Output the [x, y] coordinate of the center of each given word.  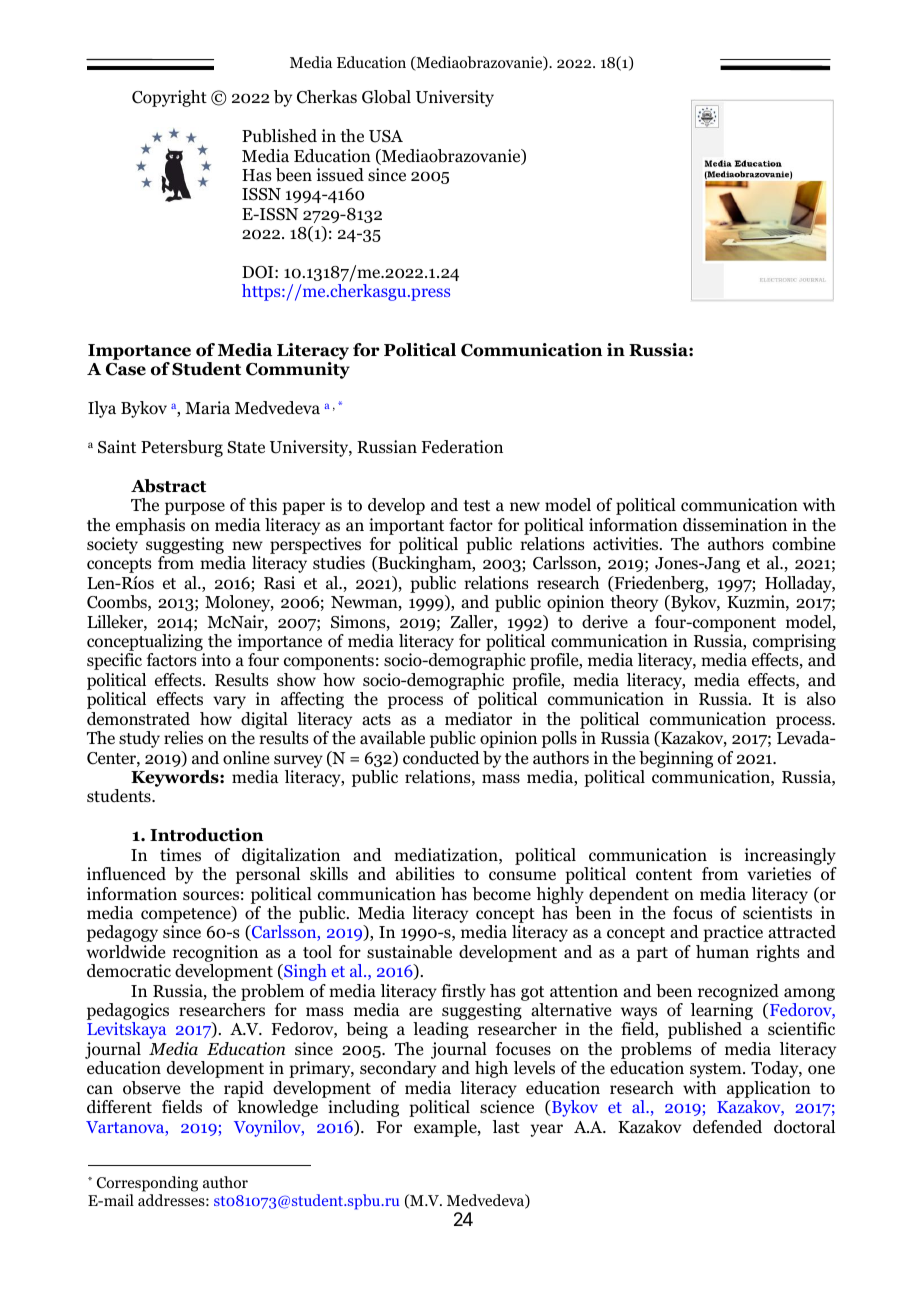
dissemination [735, 525]
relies [183, 737]
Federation [462, 447]
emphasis [150, 526]
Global [386, 97]
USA [386, 136]
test [476, 505]
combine [803, 544]
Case [126, 369]
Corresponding [147, 1185]
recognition [215, 953]
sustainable [409, 952]
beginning [676, 759]
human [722, 951]
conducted [441, 758]
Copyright [169, 98]
